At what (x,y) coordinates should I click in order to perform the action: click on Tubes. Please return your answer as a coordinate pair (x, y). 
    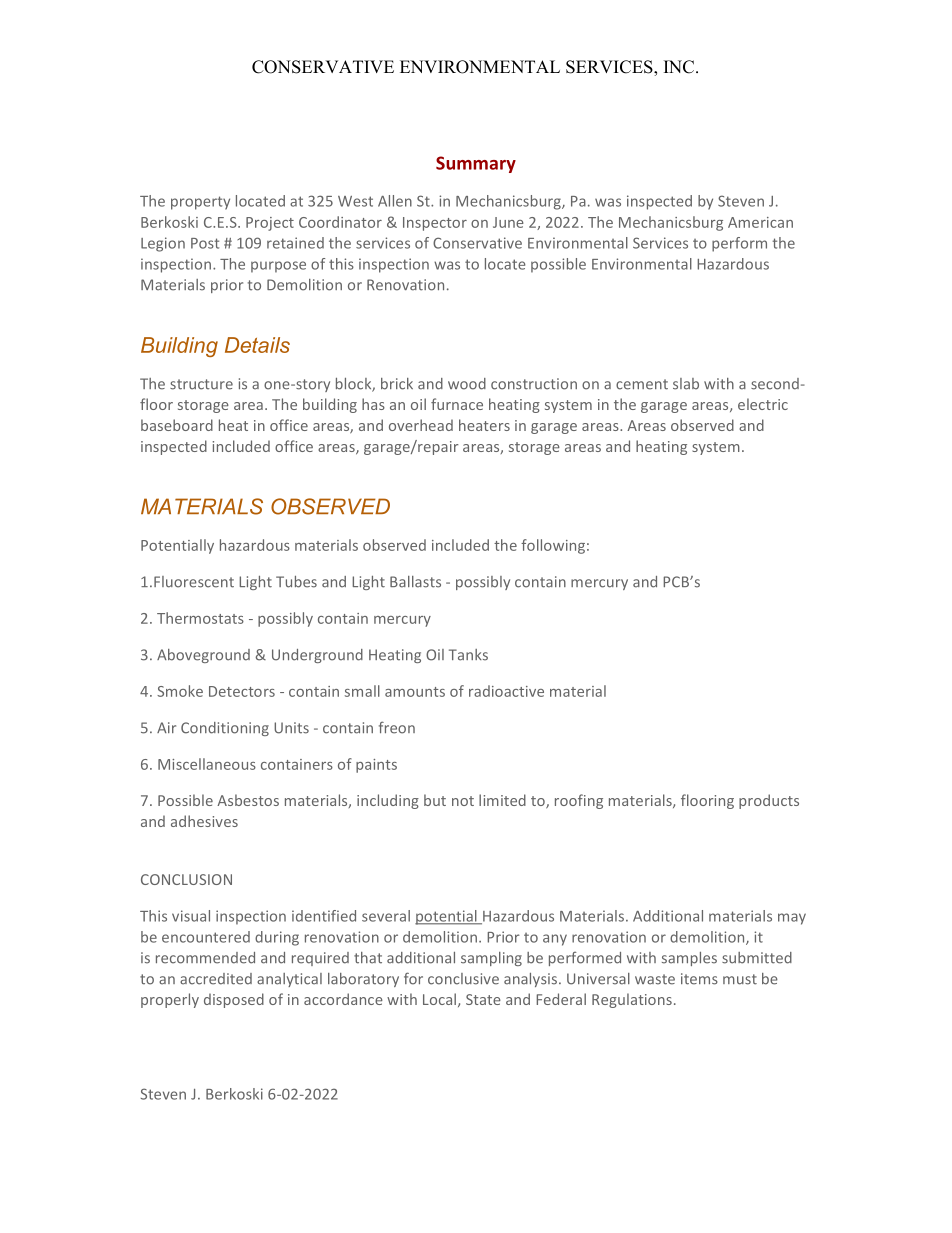
    Looking at the image, I should click on (296, 582).
